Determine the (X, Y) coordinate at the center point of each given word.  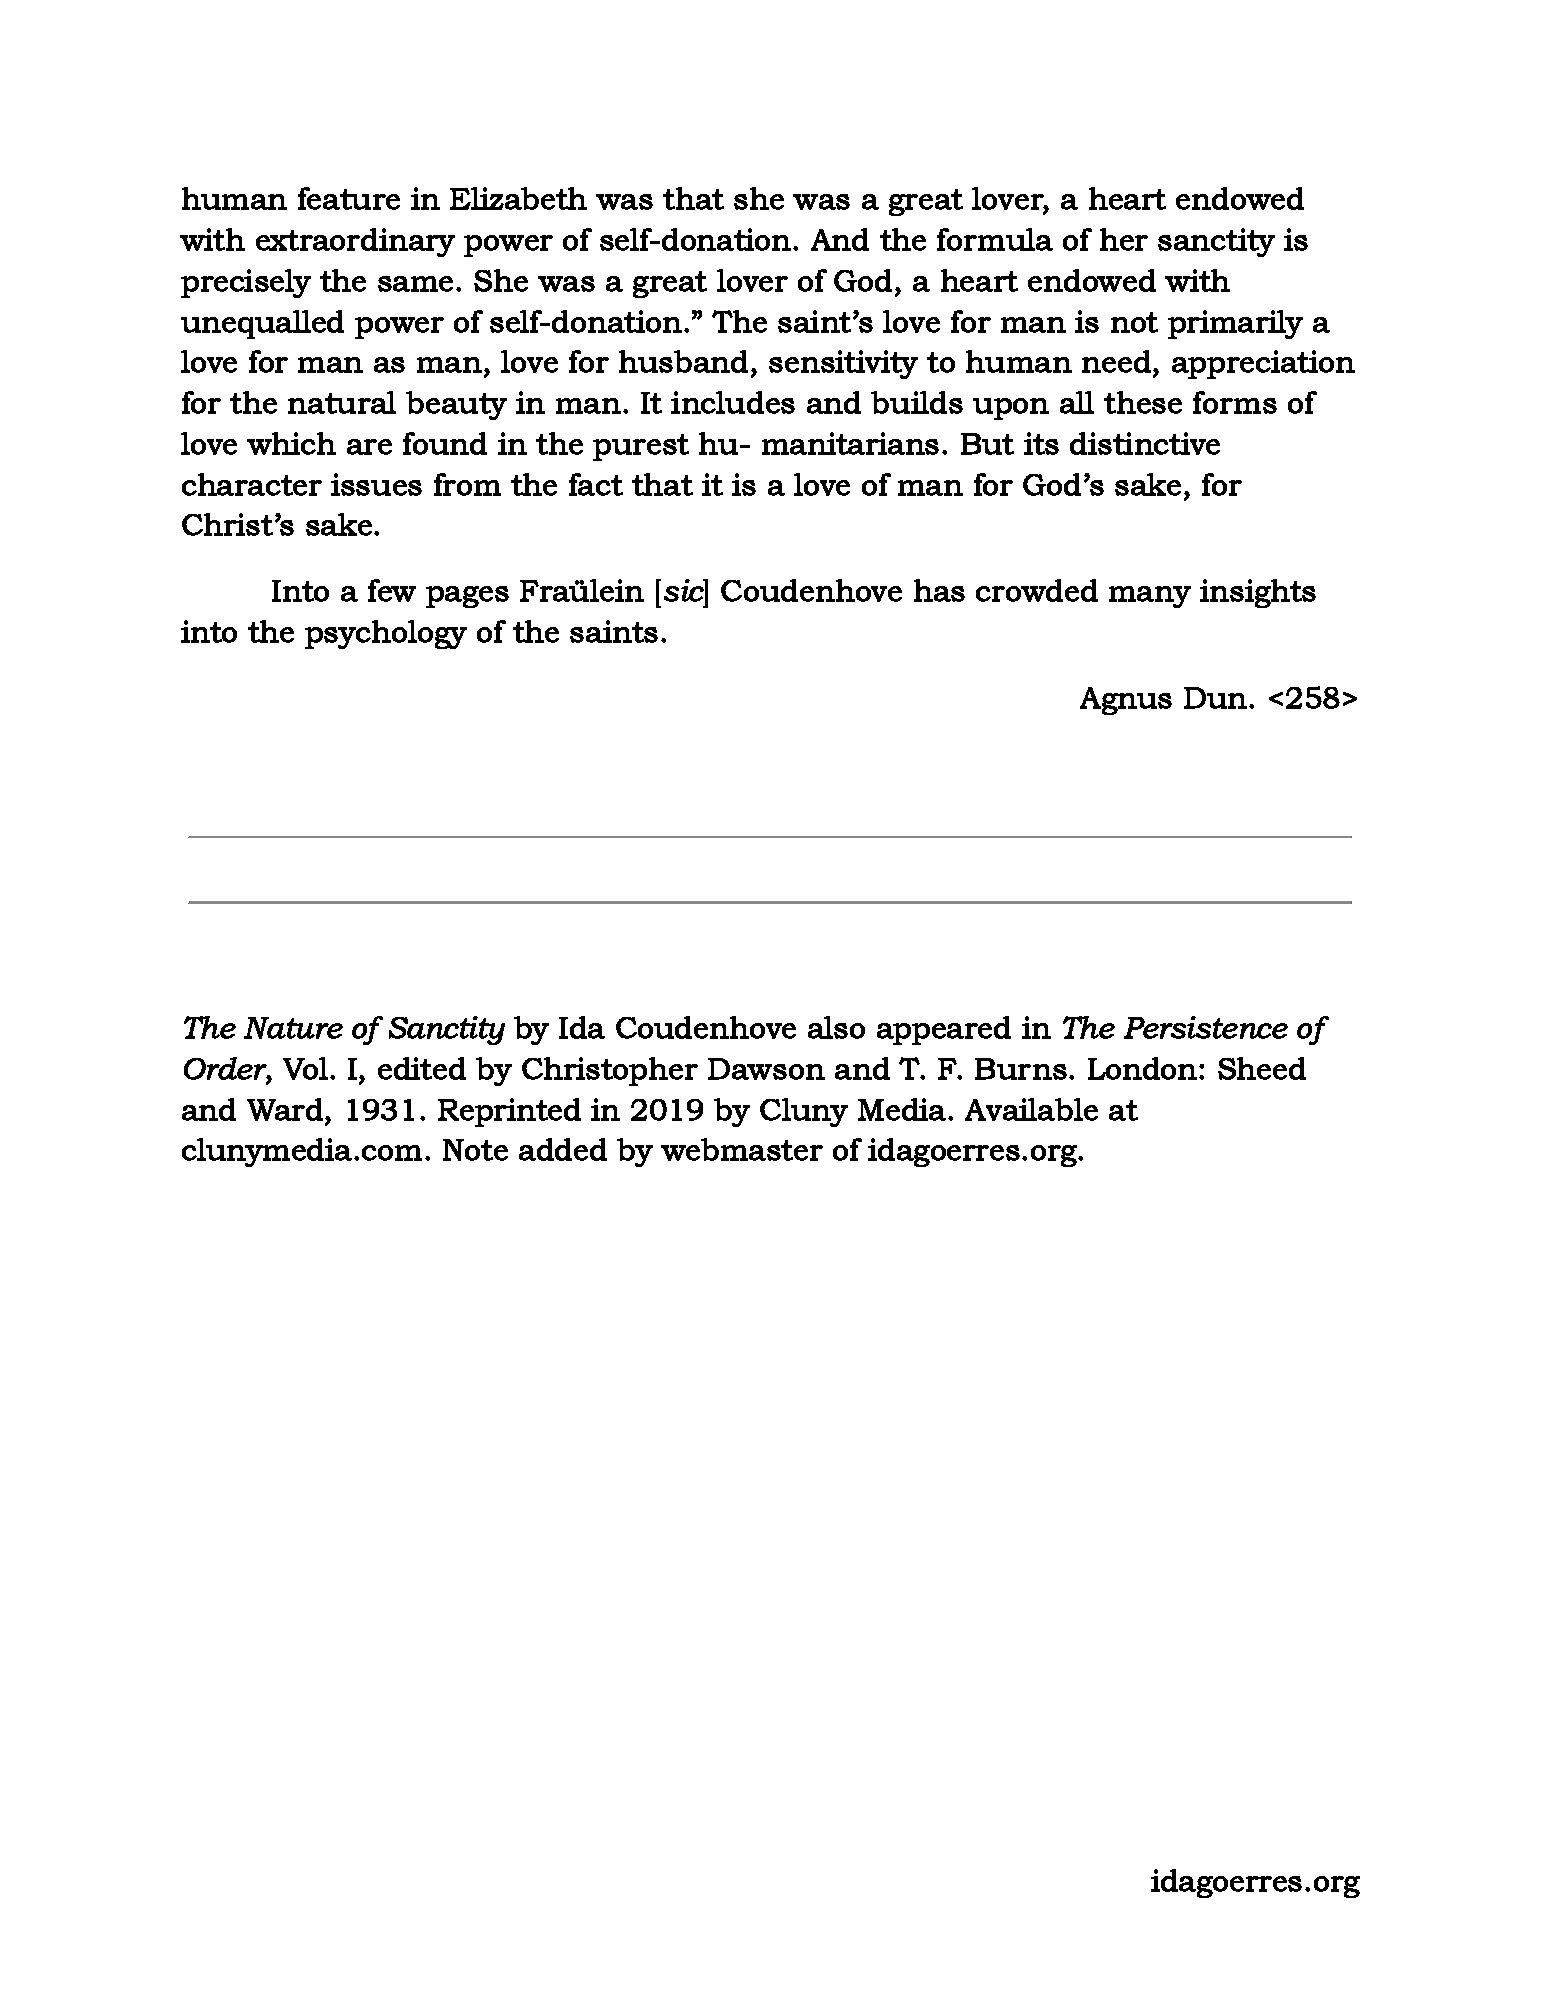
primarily (1235, 324)
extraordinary (355, 242)
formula (995, 239)
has (939, 590)
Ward (286, 1109)
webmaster (742, 1149)
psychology (386, 634)
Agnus (1126, 701)
